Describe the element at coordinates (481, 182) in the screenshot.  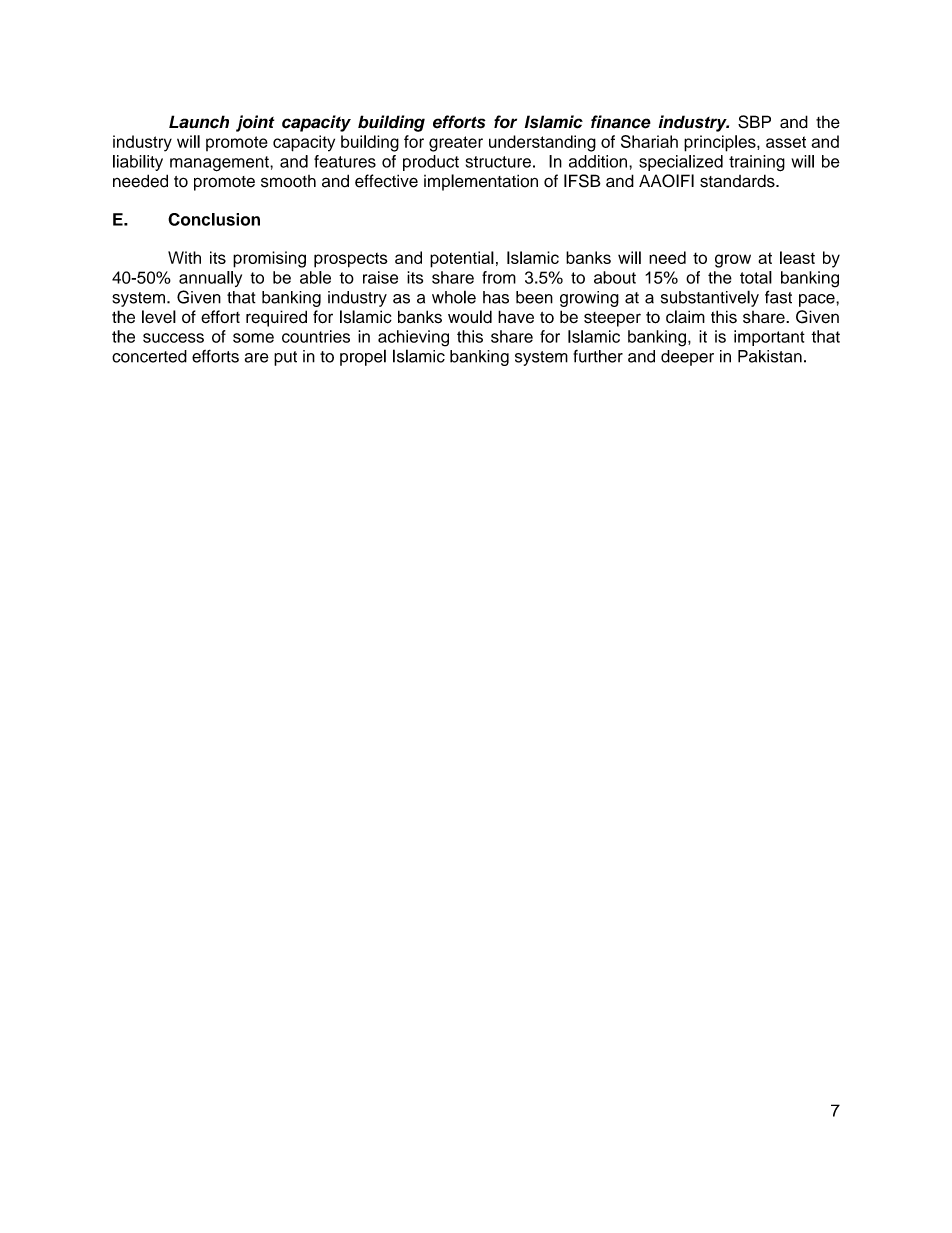
I see `implementation` at that location.
